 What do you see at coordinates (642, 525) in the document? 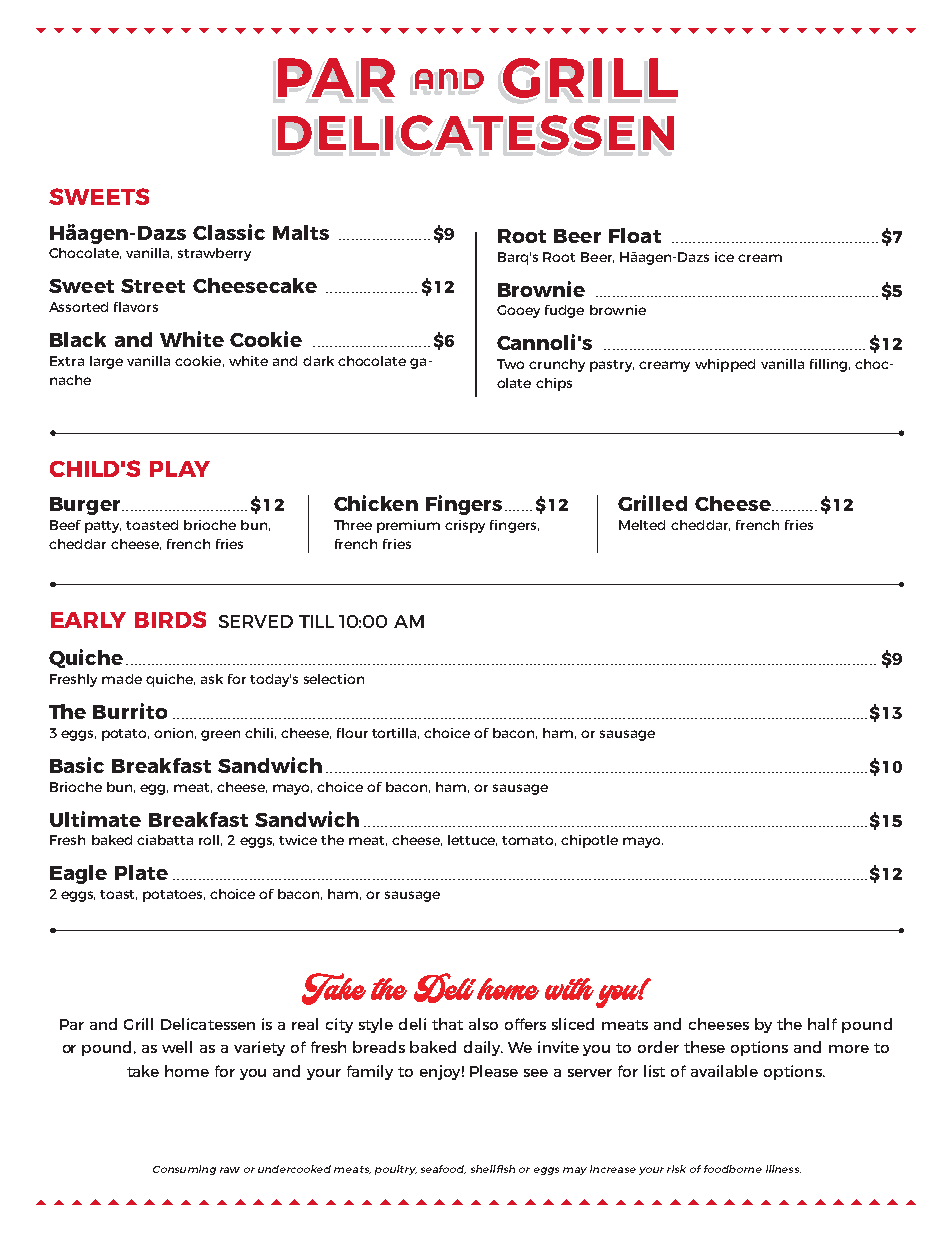
I see `Melted` at bounding box center [642, 525].
